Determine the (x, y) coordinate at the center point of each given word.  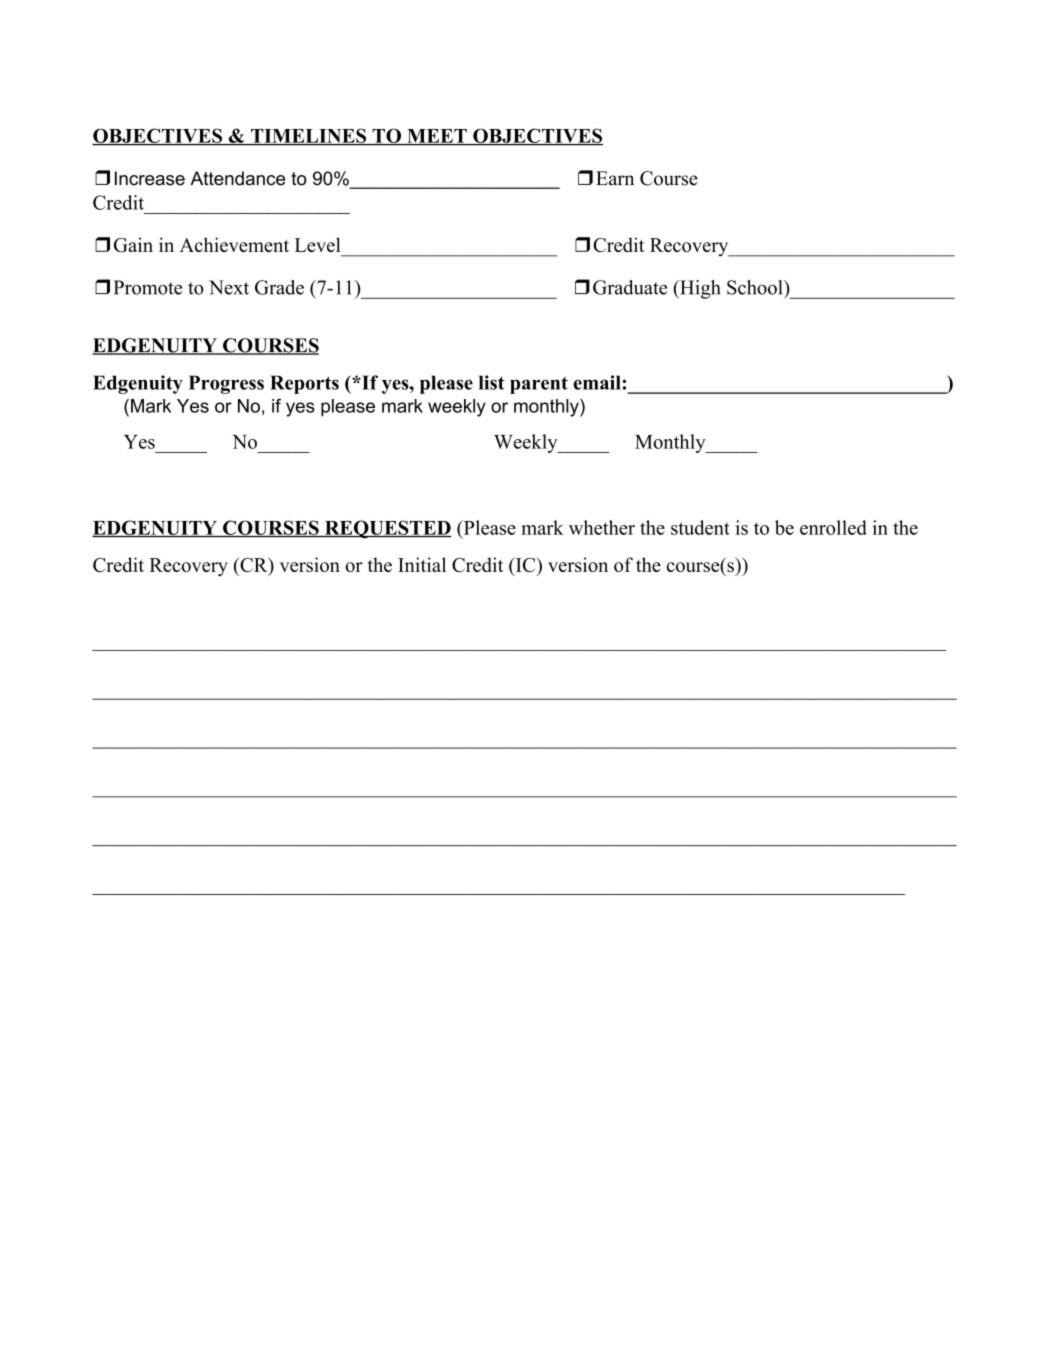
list (492, 382)
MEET (437, 137)
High (699, 289)
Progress (226, 384)
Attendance (238, 178)
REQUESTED (387, 529)
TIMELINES (309, 136)
